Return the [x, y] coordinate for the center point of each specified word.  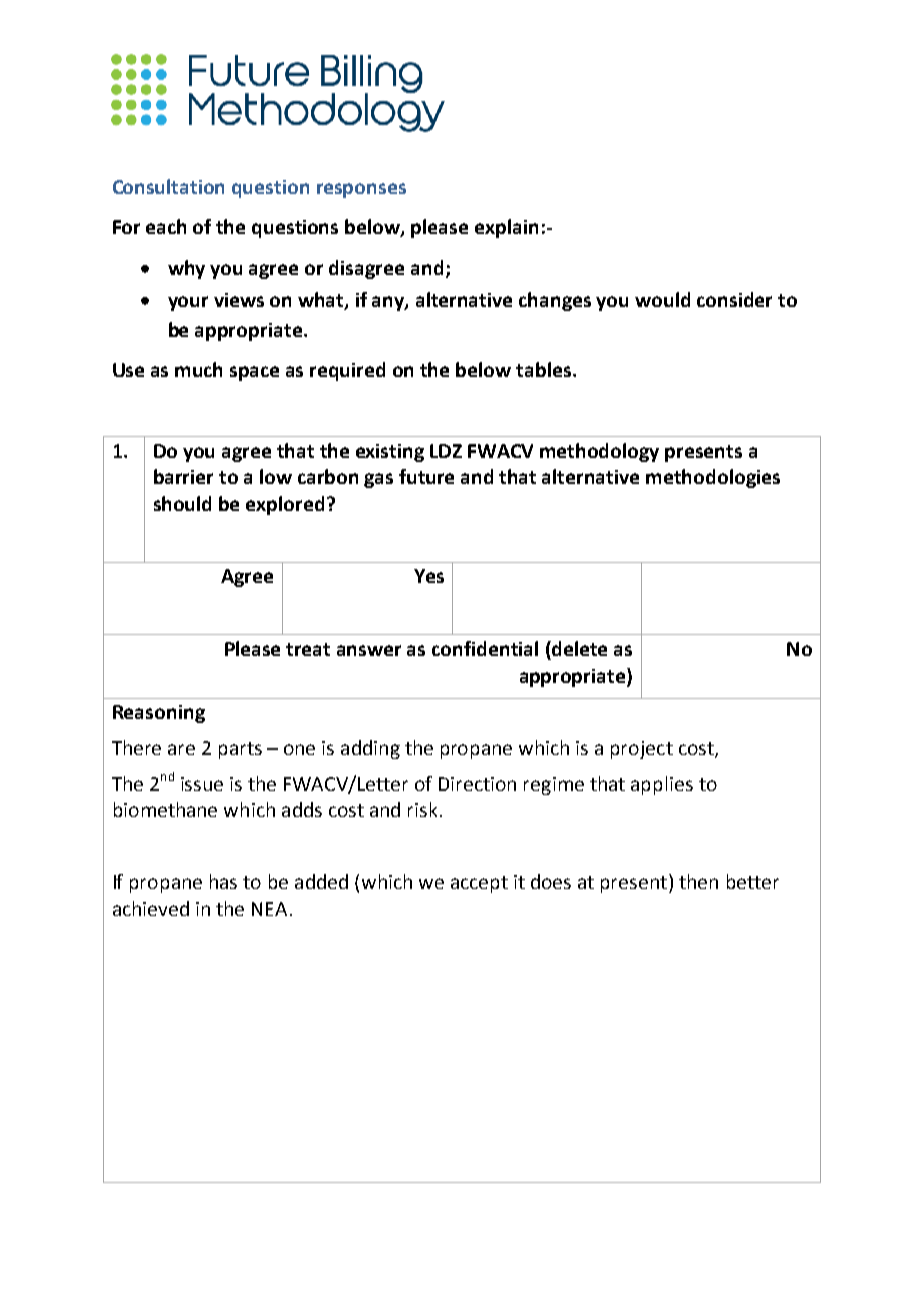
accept [479, 884]
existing [390, 453]
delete [578, 648]
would [662, 299]
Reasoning [159, 714]
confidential [485, 648]
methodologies [713, 478]
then [698, 881]
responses [361, 190]
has [223, 881]
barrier [183, 476]
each [166, 226]
